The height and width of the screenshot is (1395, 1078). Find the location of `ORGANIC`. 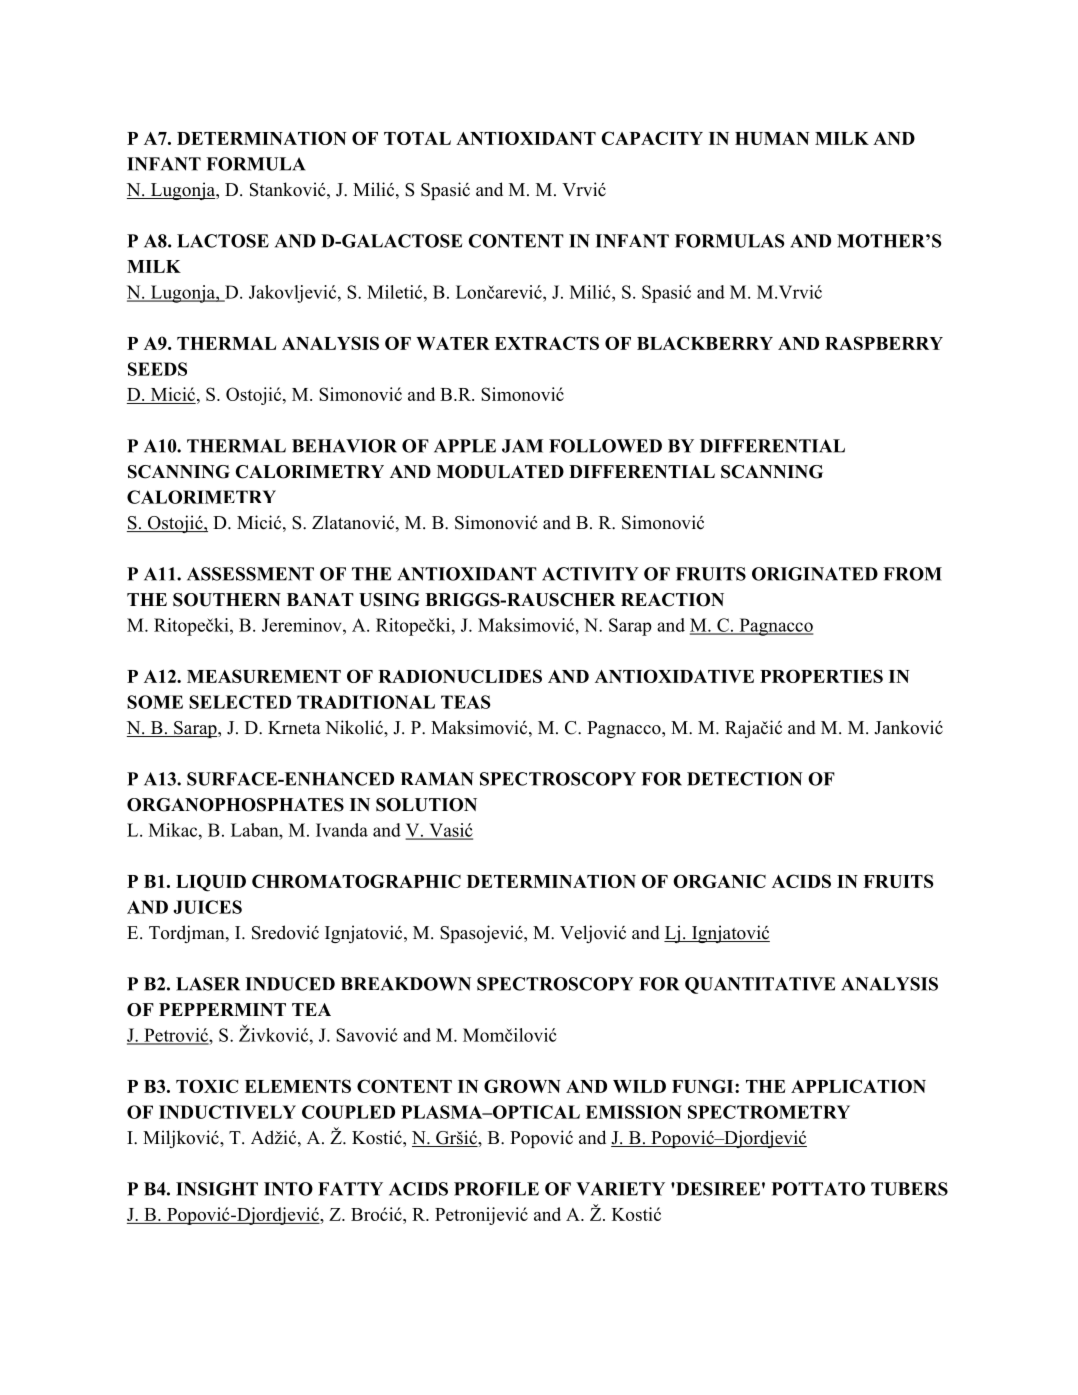

ORGANIC is located at coordinates (719, 881).
